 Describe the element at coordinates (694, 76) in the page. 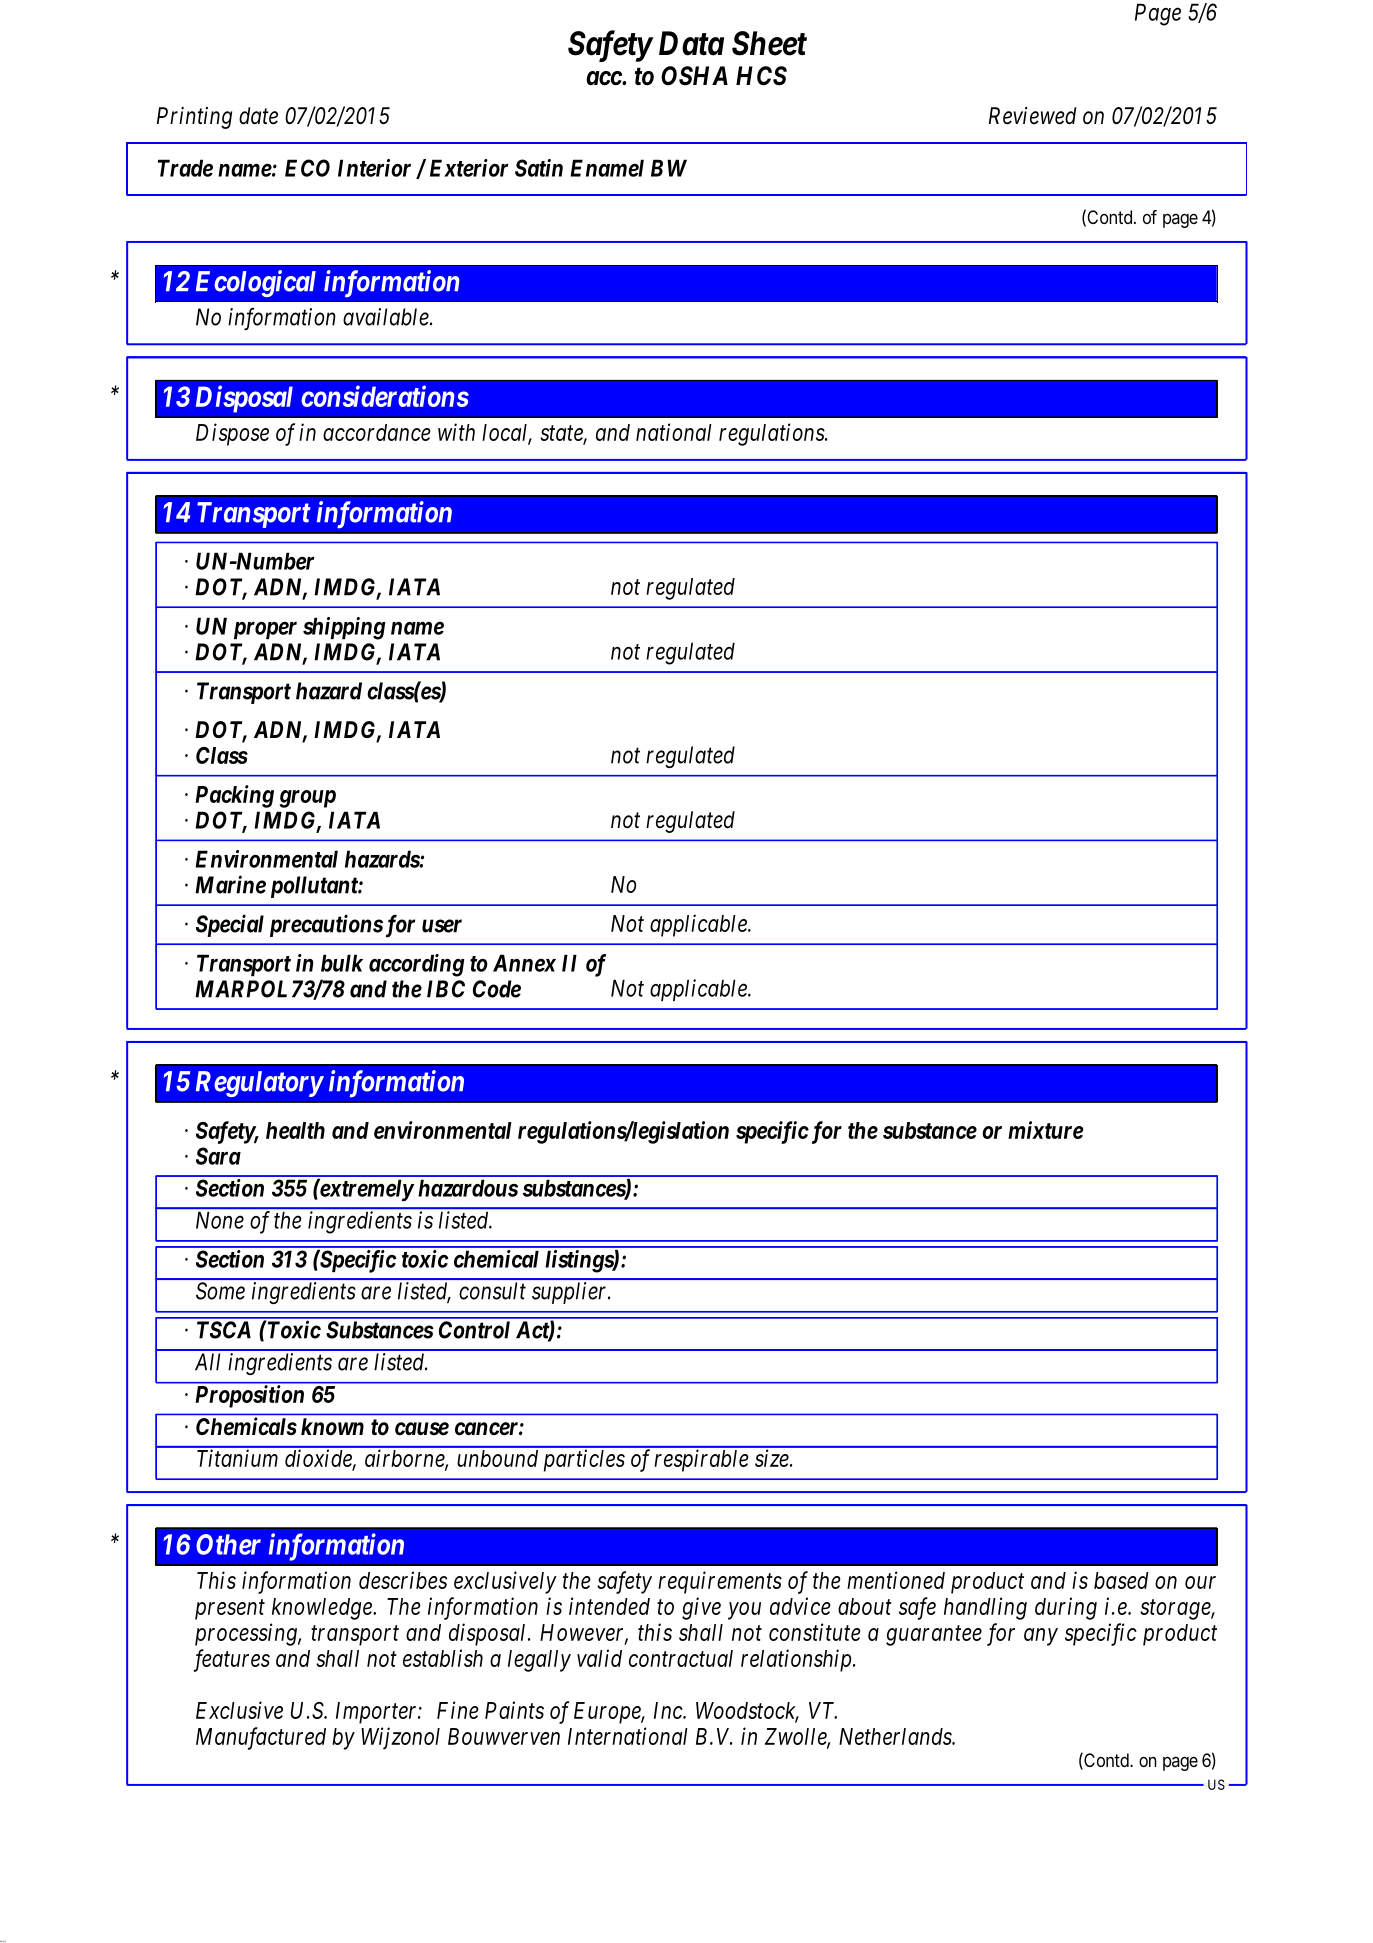

I see `OSHA` at that location.
